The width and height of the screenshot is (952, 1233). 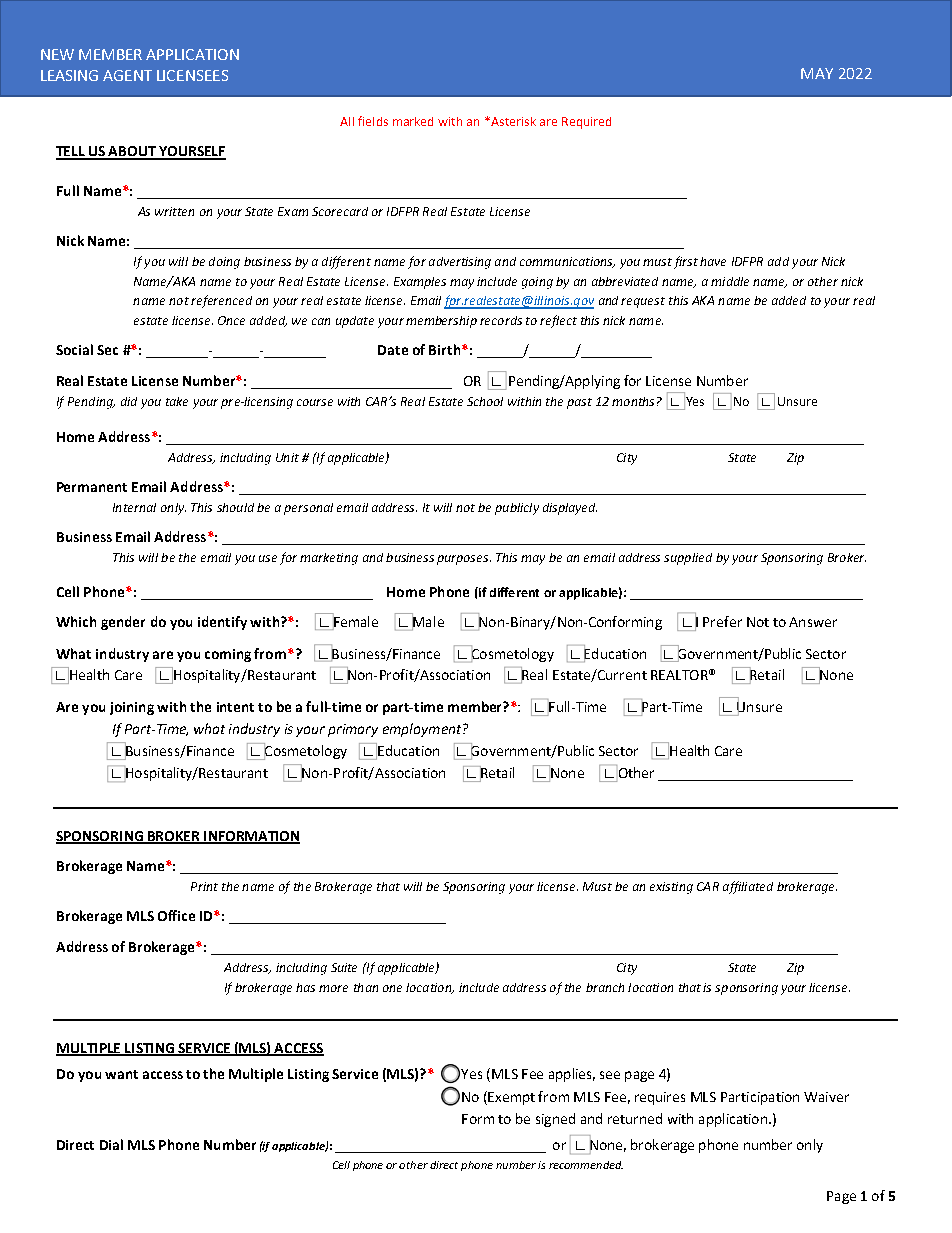 I want to click on employment, so click(x=423, y=730).
